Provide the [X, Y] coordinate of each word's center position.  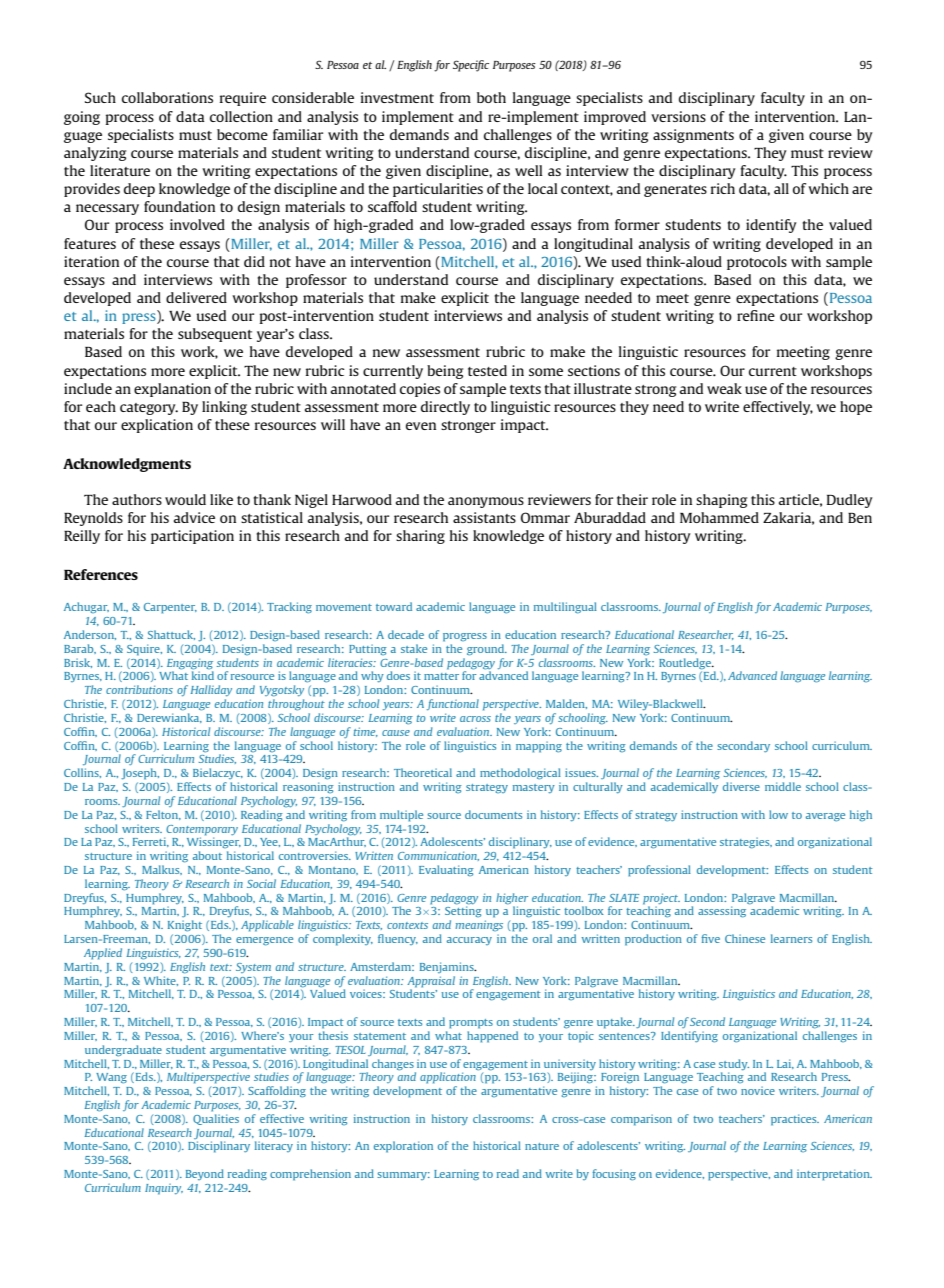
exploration [403, 1147]
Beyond [205, 1174]
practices [795, 1120]
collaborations [167, 97]
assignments [693, 136]
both [491, 97]
